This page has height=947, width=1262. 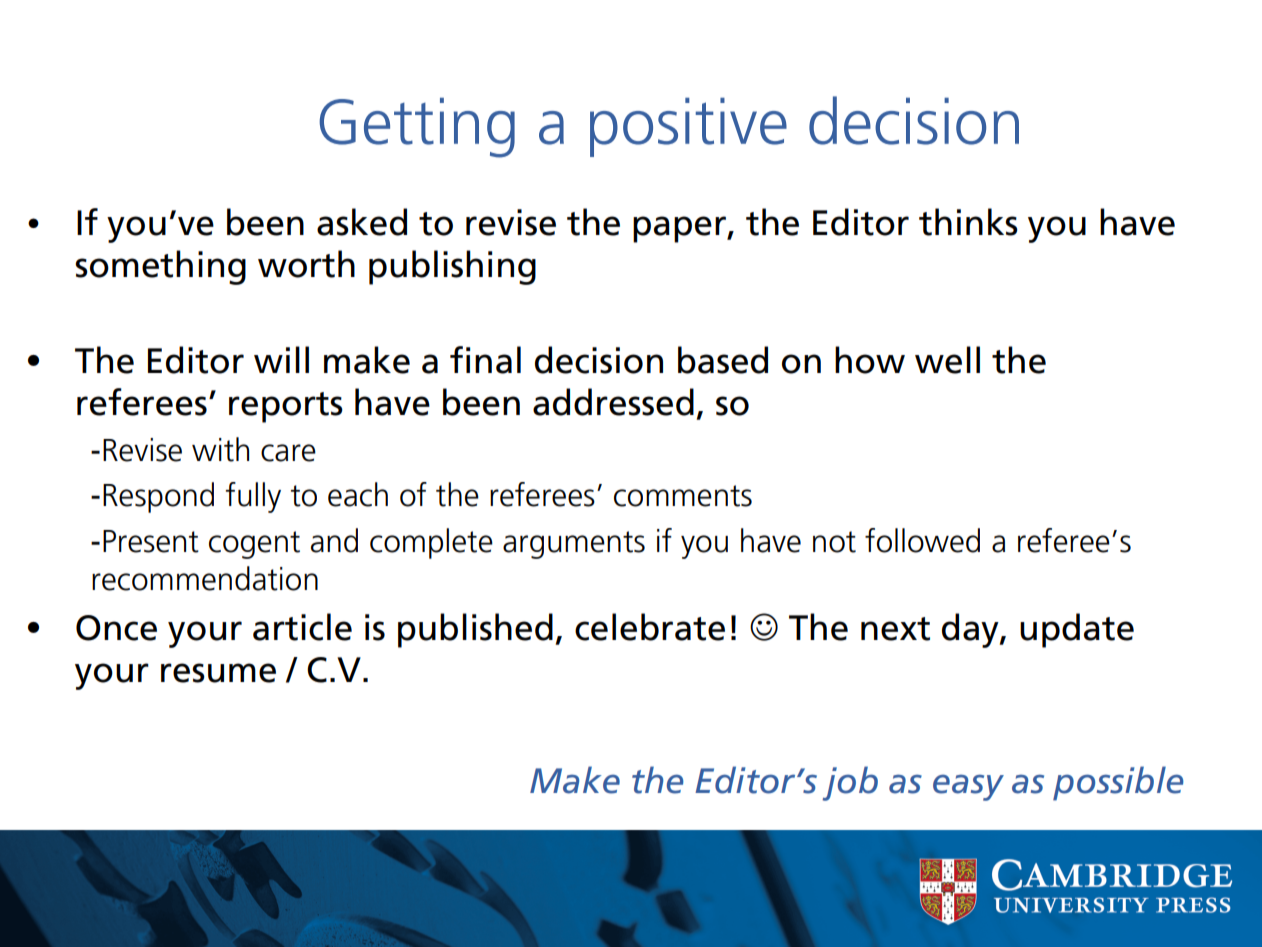 What do you see at coordinates (723, 360) in the page?
I see `based` at bounding box center [723, 360].
